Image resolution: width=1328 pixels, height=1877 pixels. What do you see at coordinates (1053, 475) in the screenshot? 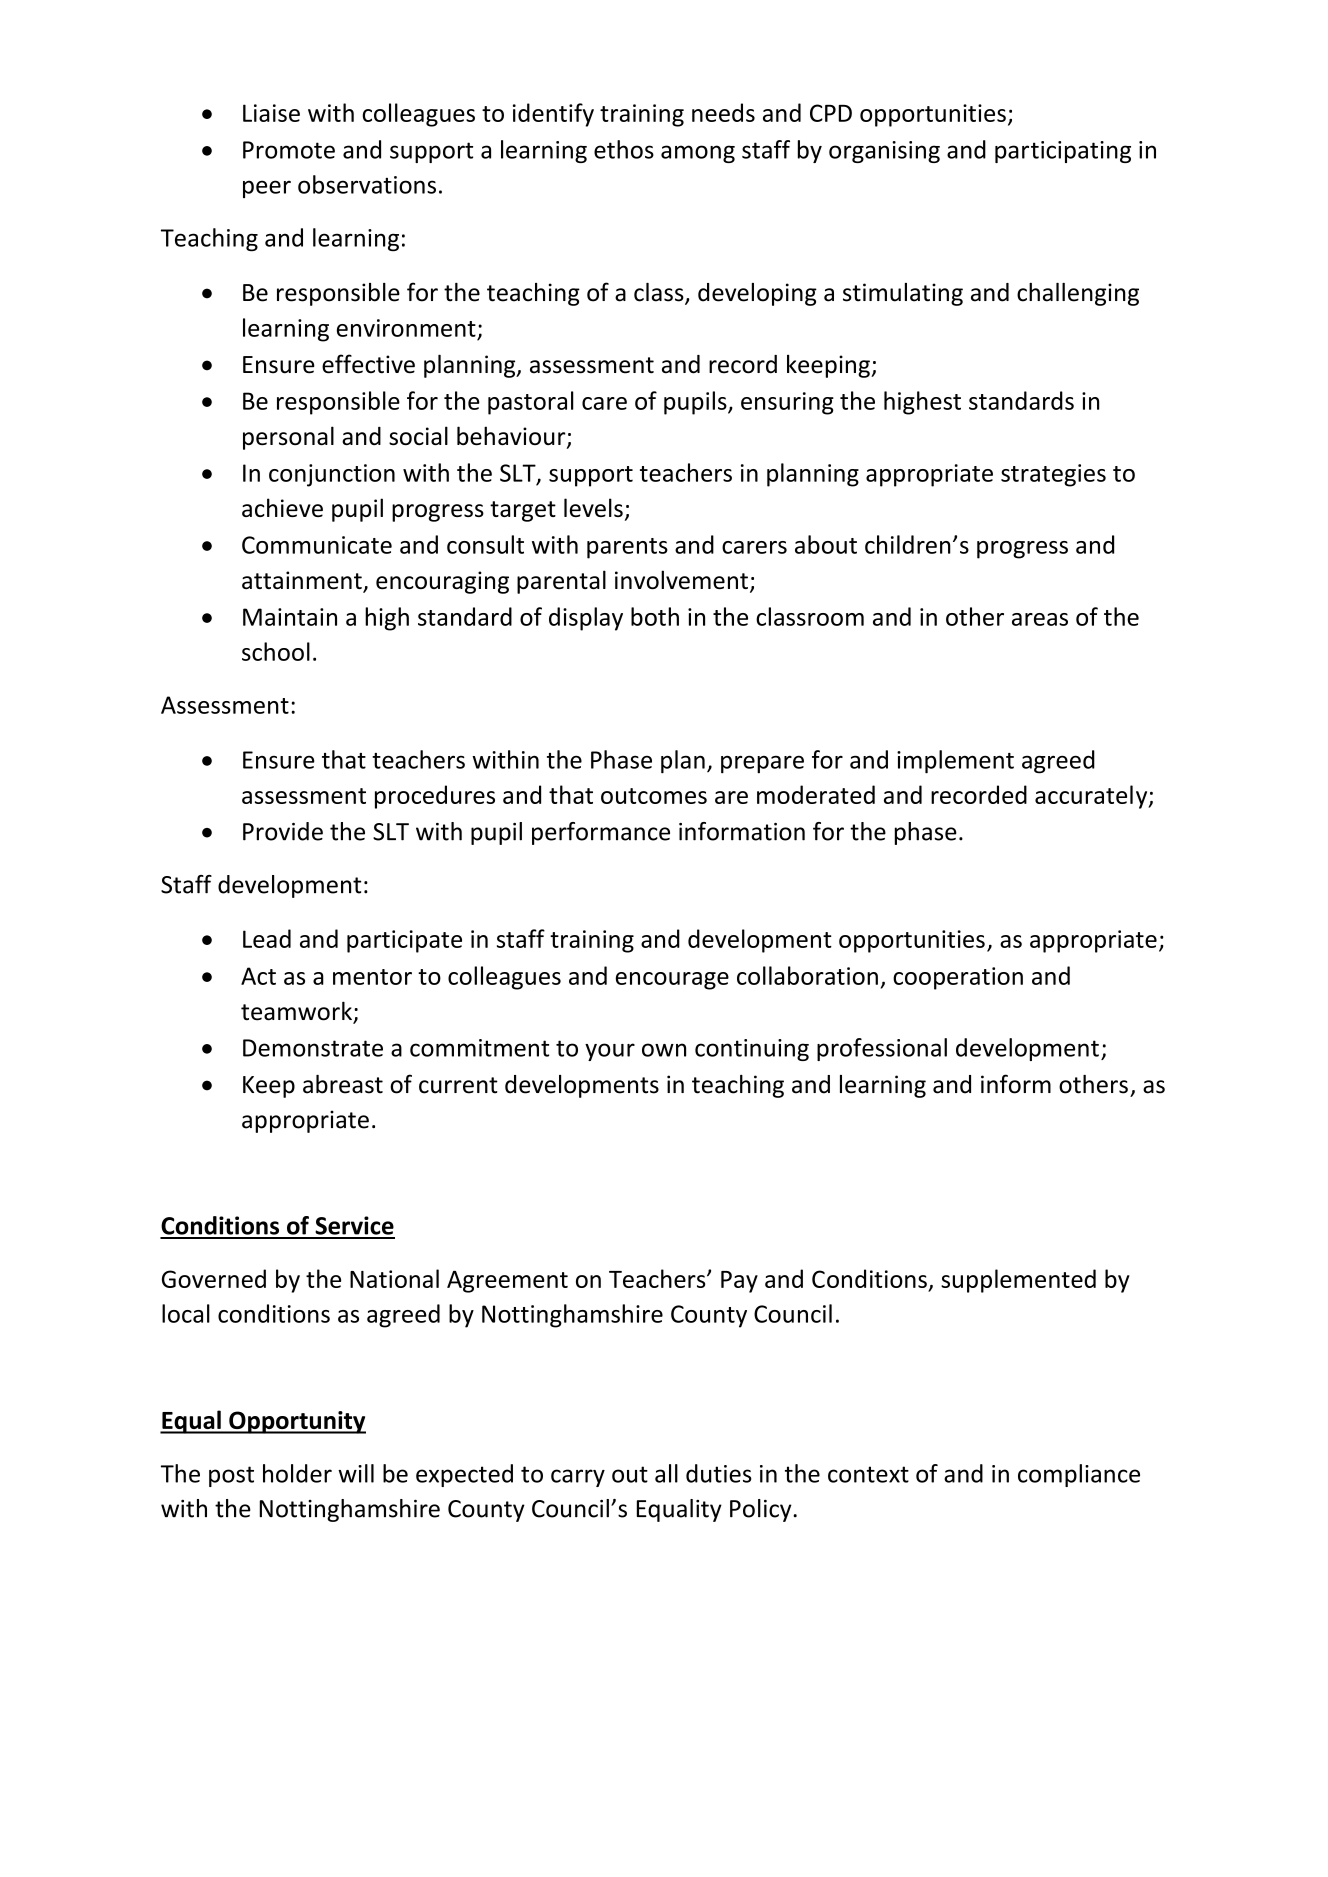
I see `strategies` at bounding box center [1053, 475].
